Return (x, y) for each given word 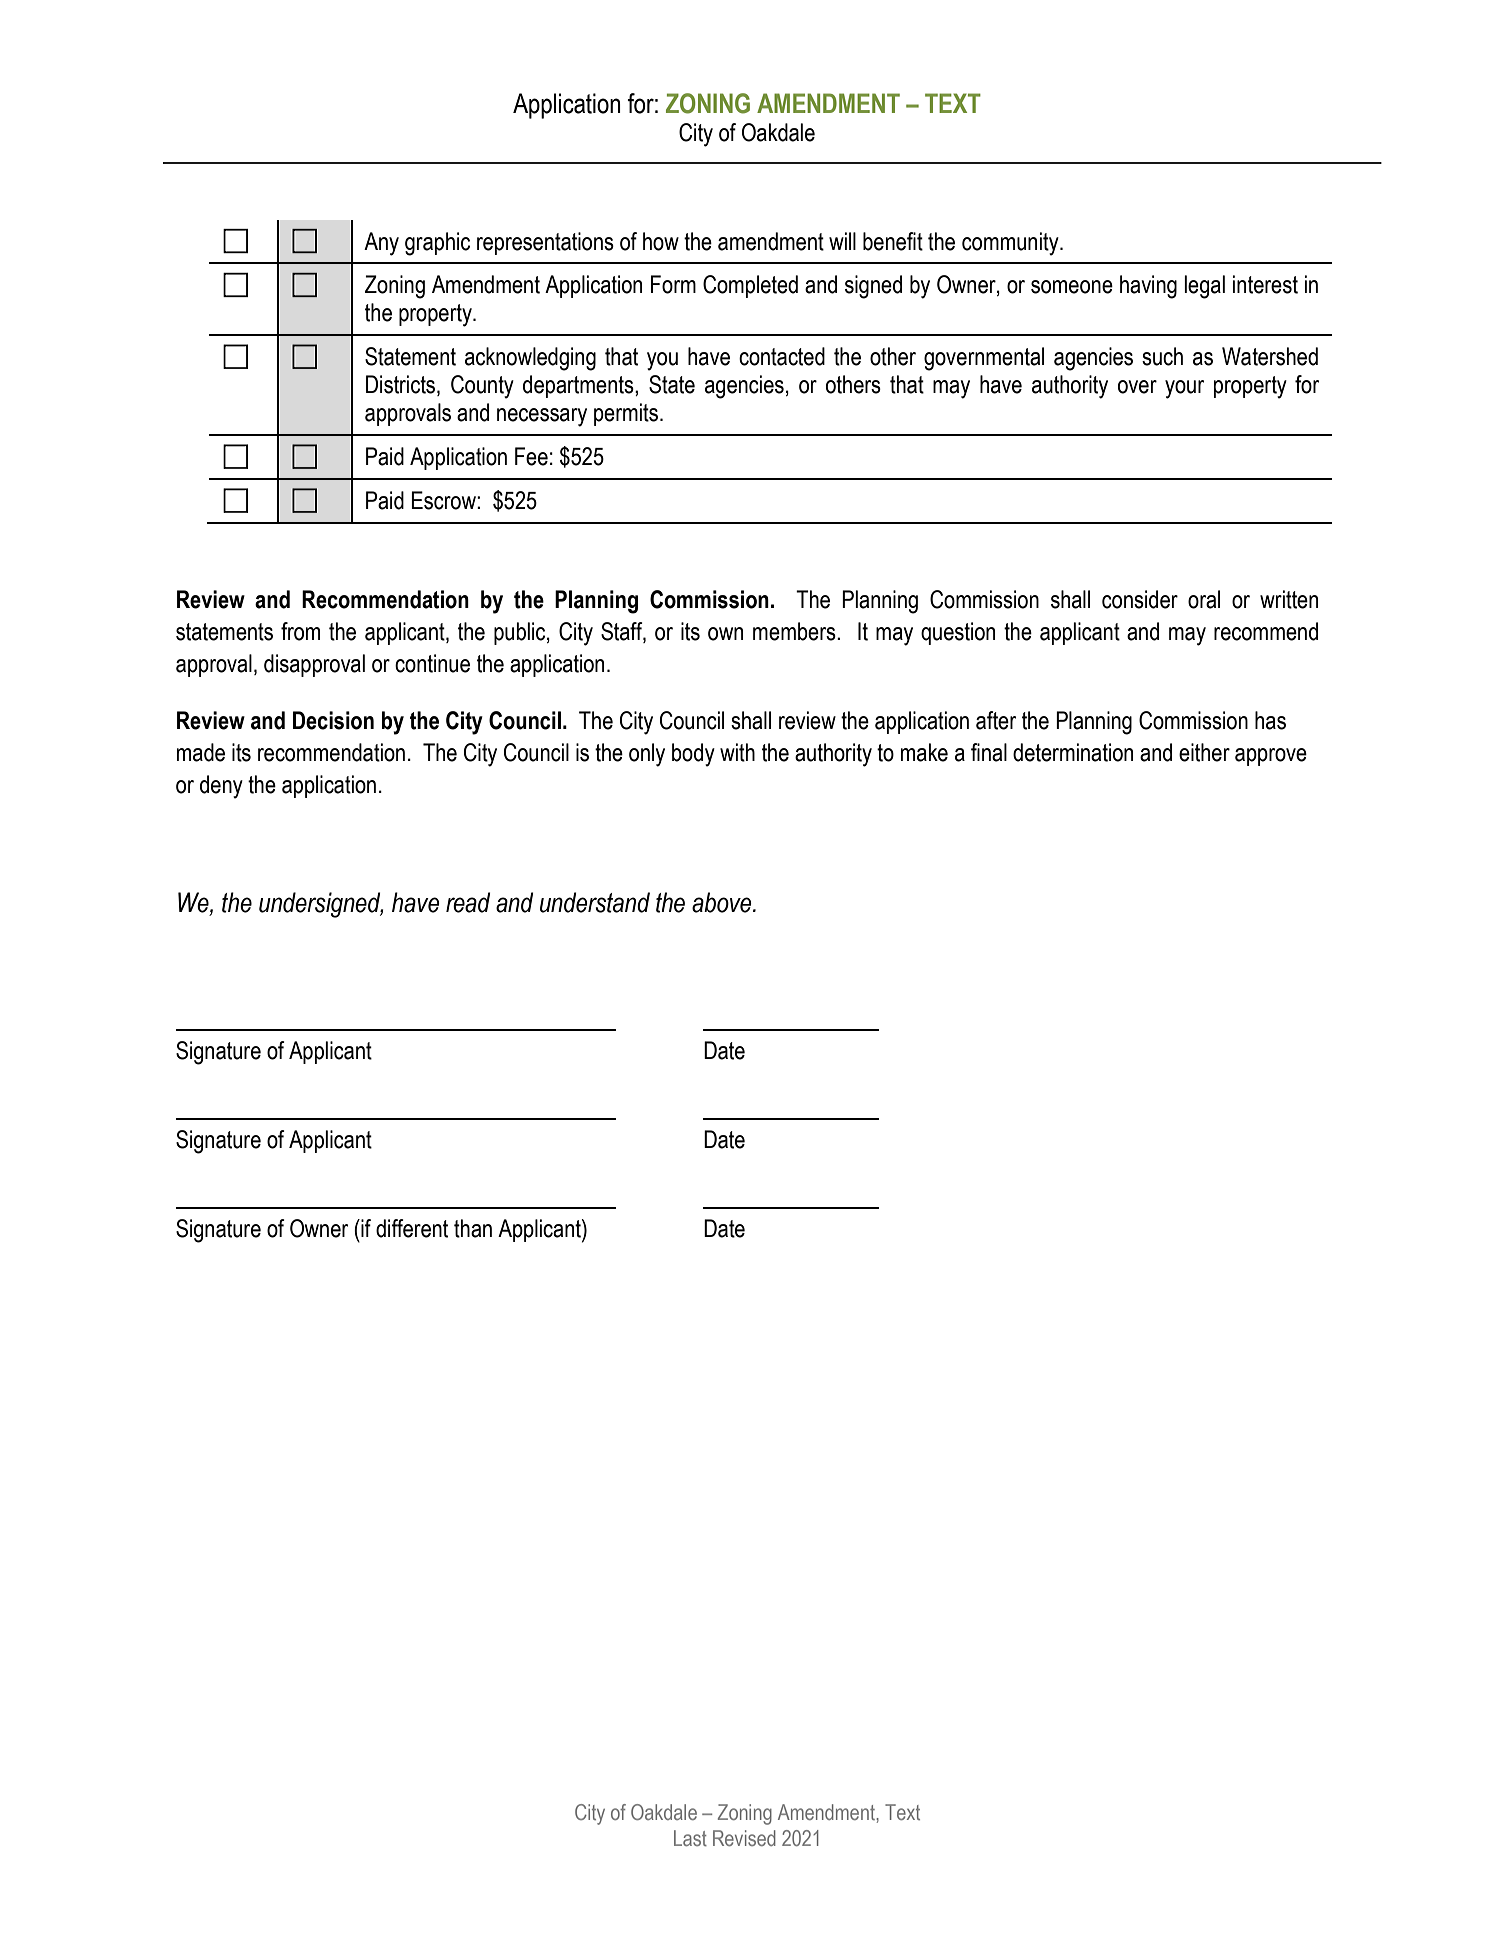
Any (381, 244)
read (468, 902)
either (1204, 752)
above (723, 902)
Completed (750, 286)
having (1148, 287)
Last (690, 1838)
